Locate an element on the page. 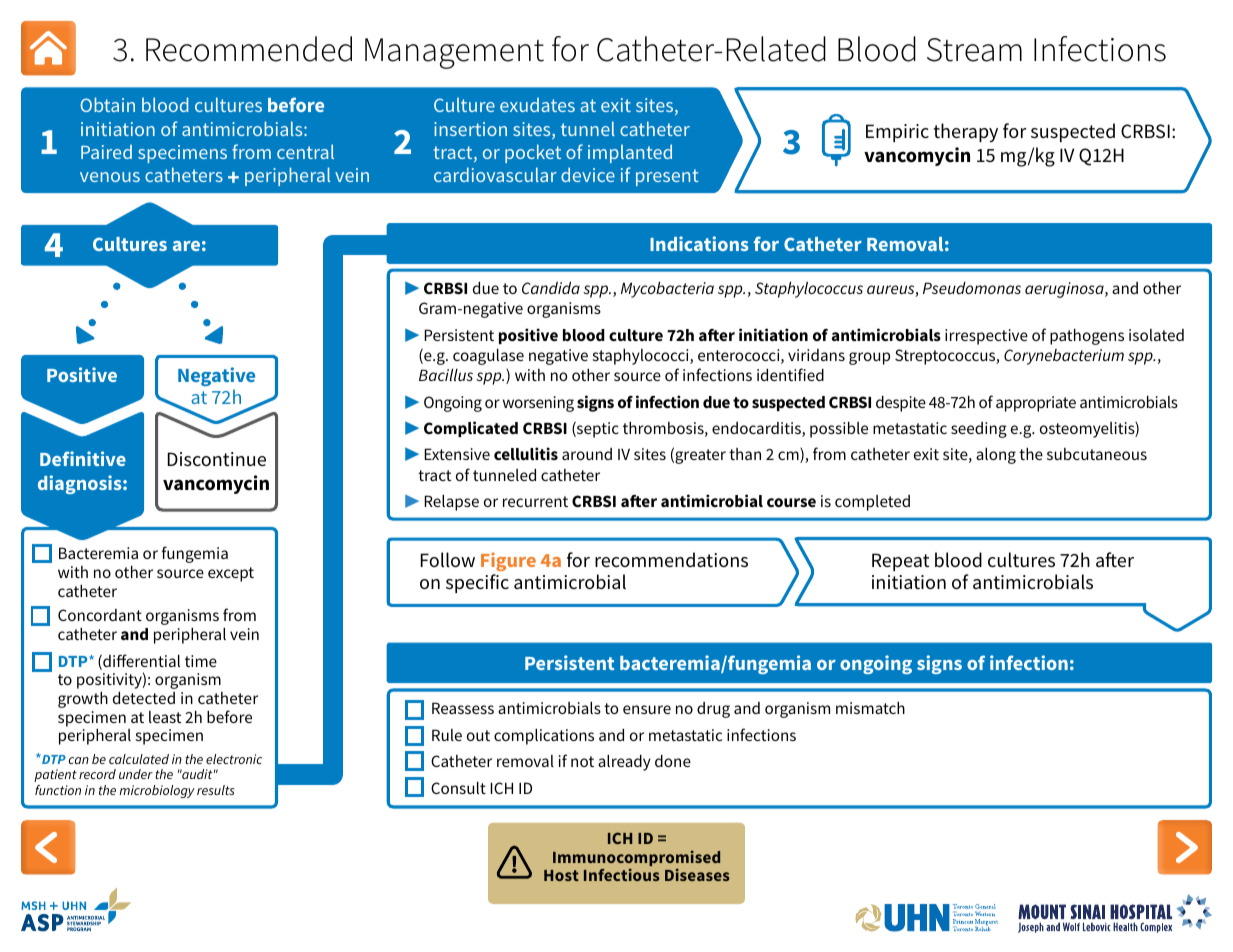  Candida is located at coordinates (551, 288).
